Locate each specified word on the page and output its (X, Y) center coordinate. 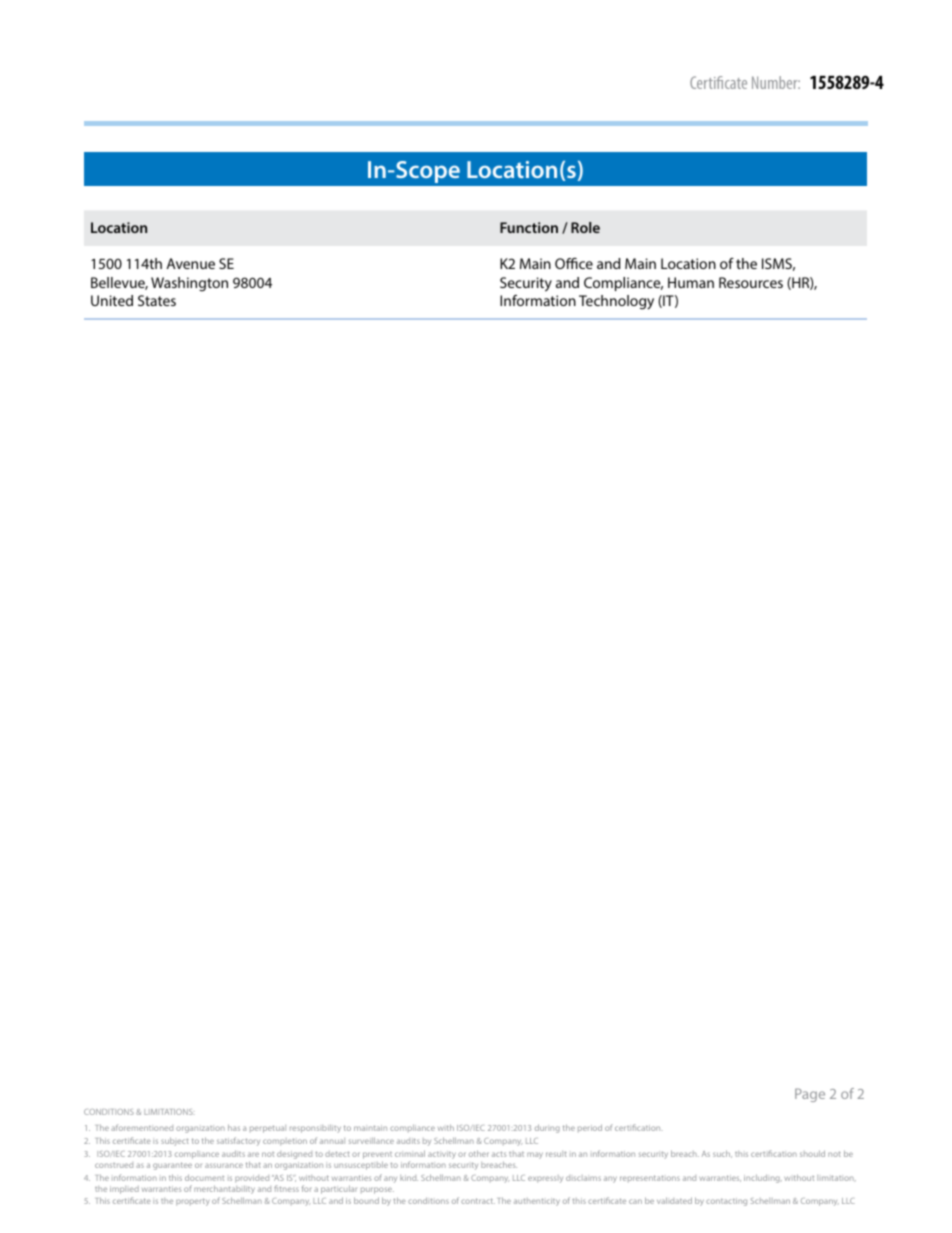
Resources (751, 282)
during (547, 1128)
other (479, 1153)
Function (529, 227)
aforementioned (142, 1127)
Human (691, 282)
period (590, 1128)
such (722, 1154)
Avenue (191, 263)
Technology (616, 302)
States (157, 300)
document (204, 1177)
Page (810, 1095)
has (234, 1127)
